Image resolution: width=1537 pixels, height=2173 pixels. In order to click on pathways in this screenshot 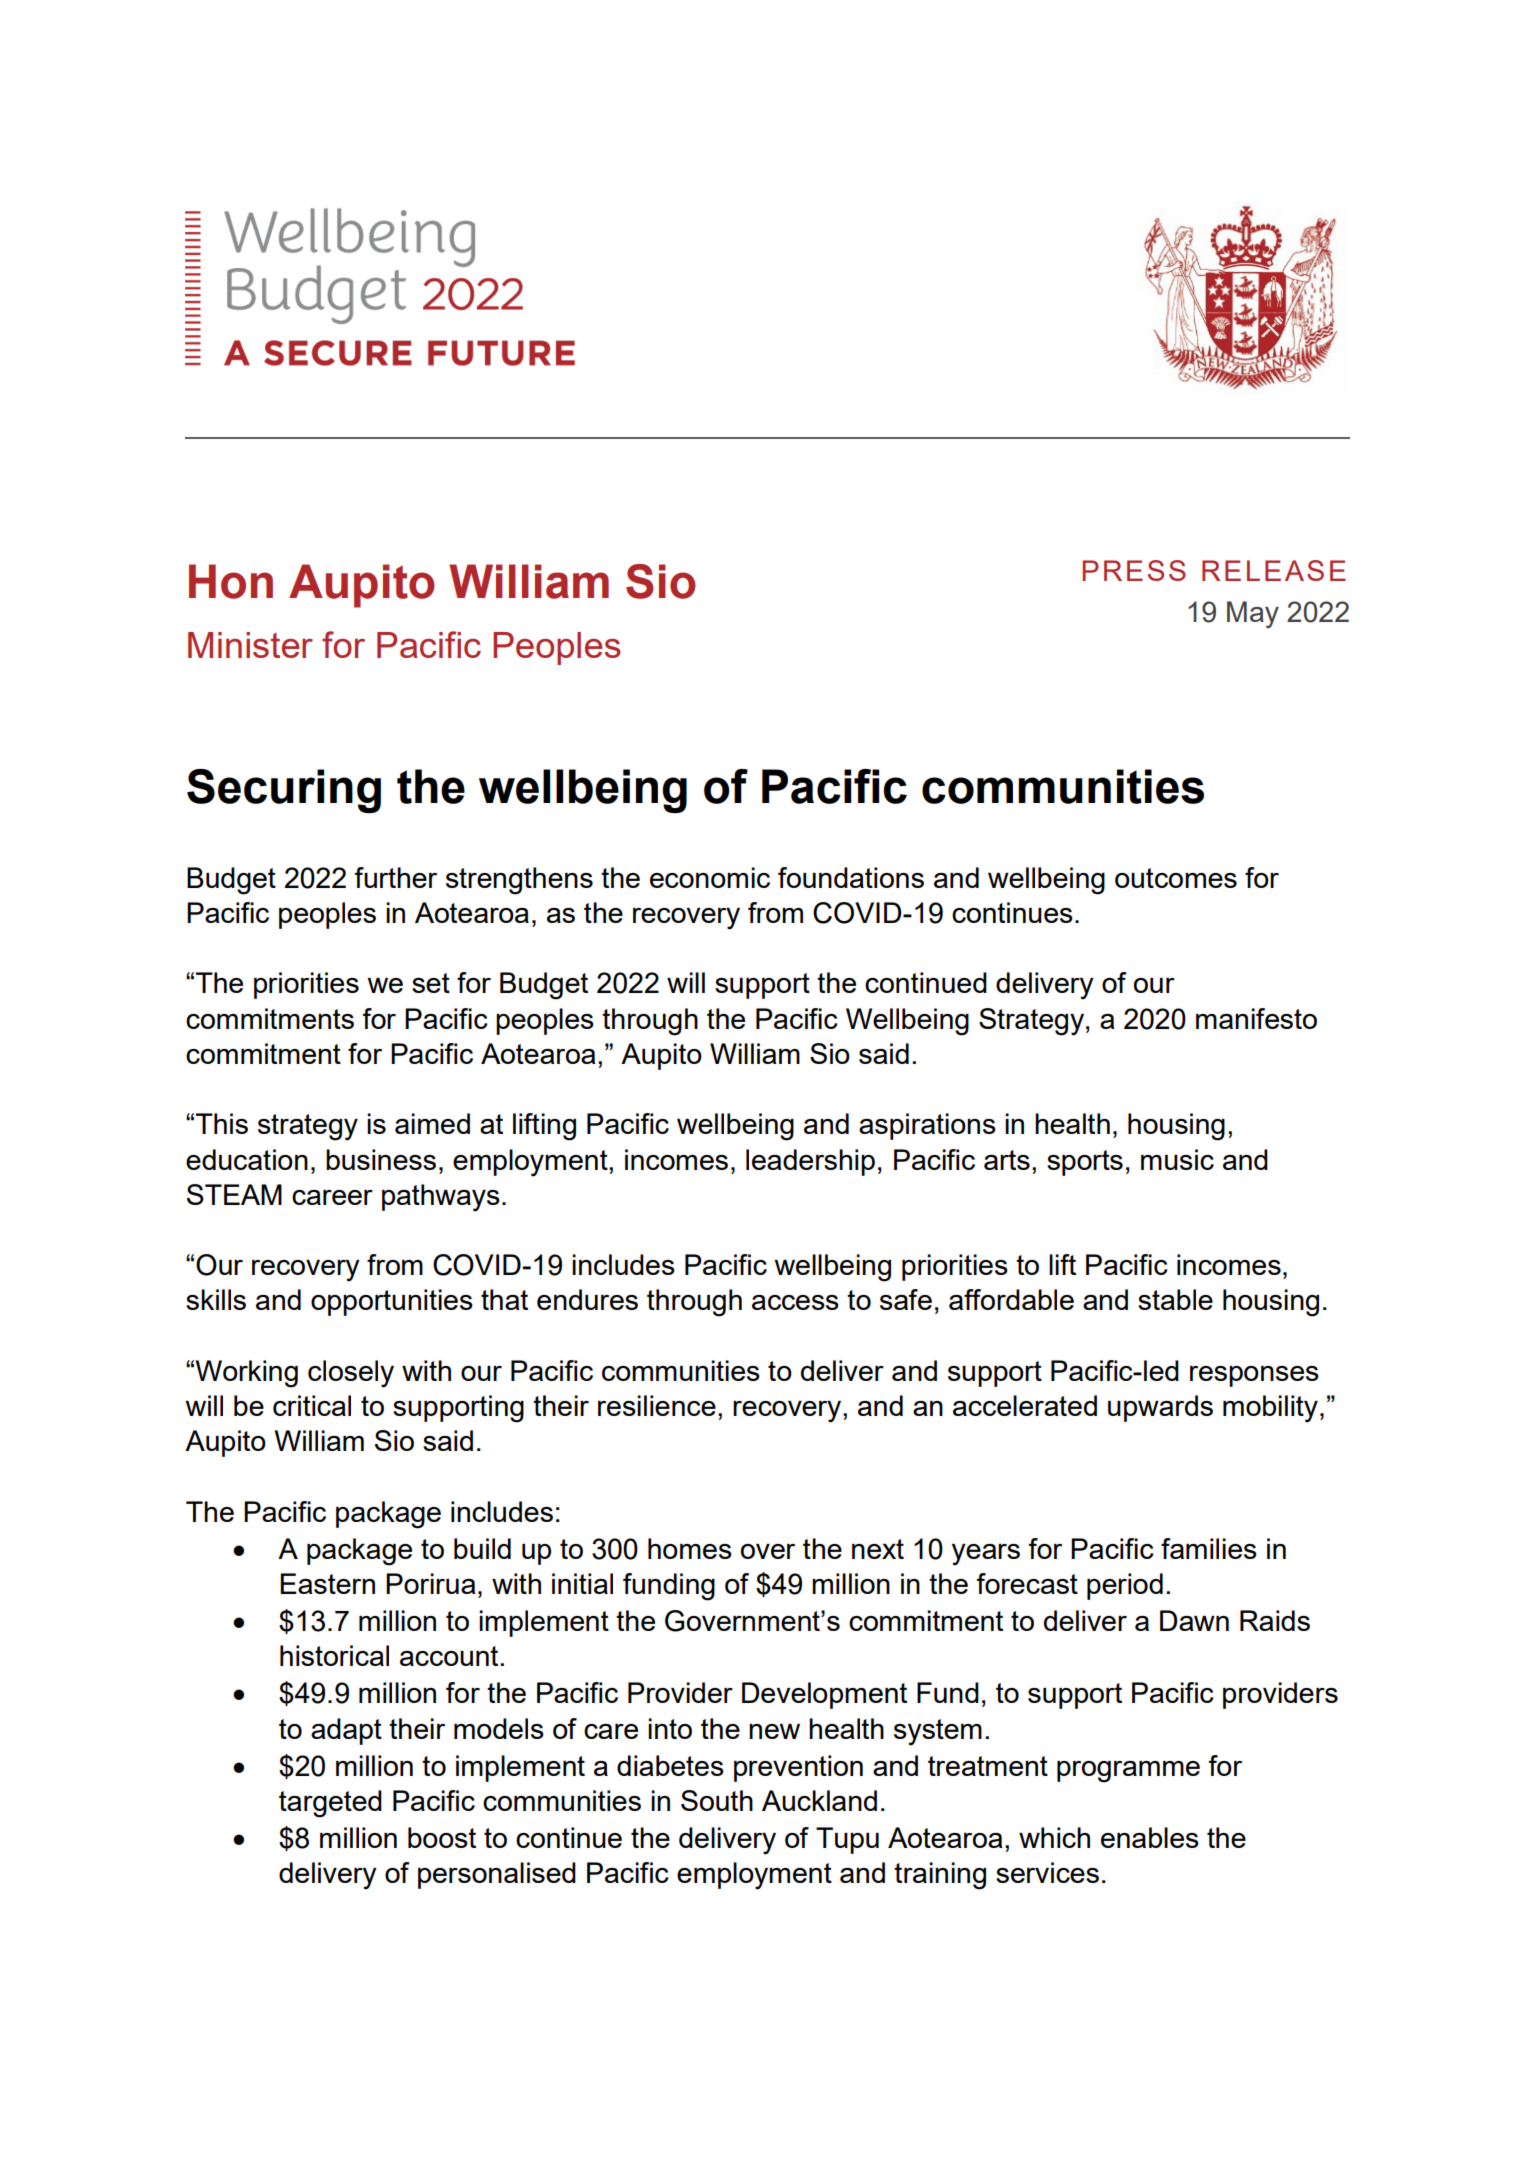, I will do `click(441, 1198)`.
